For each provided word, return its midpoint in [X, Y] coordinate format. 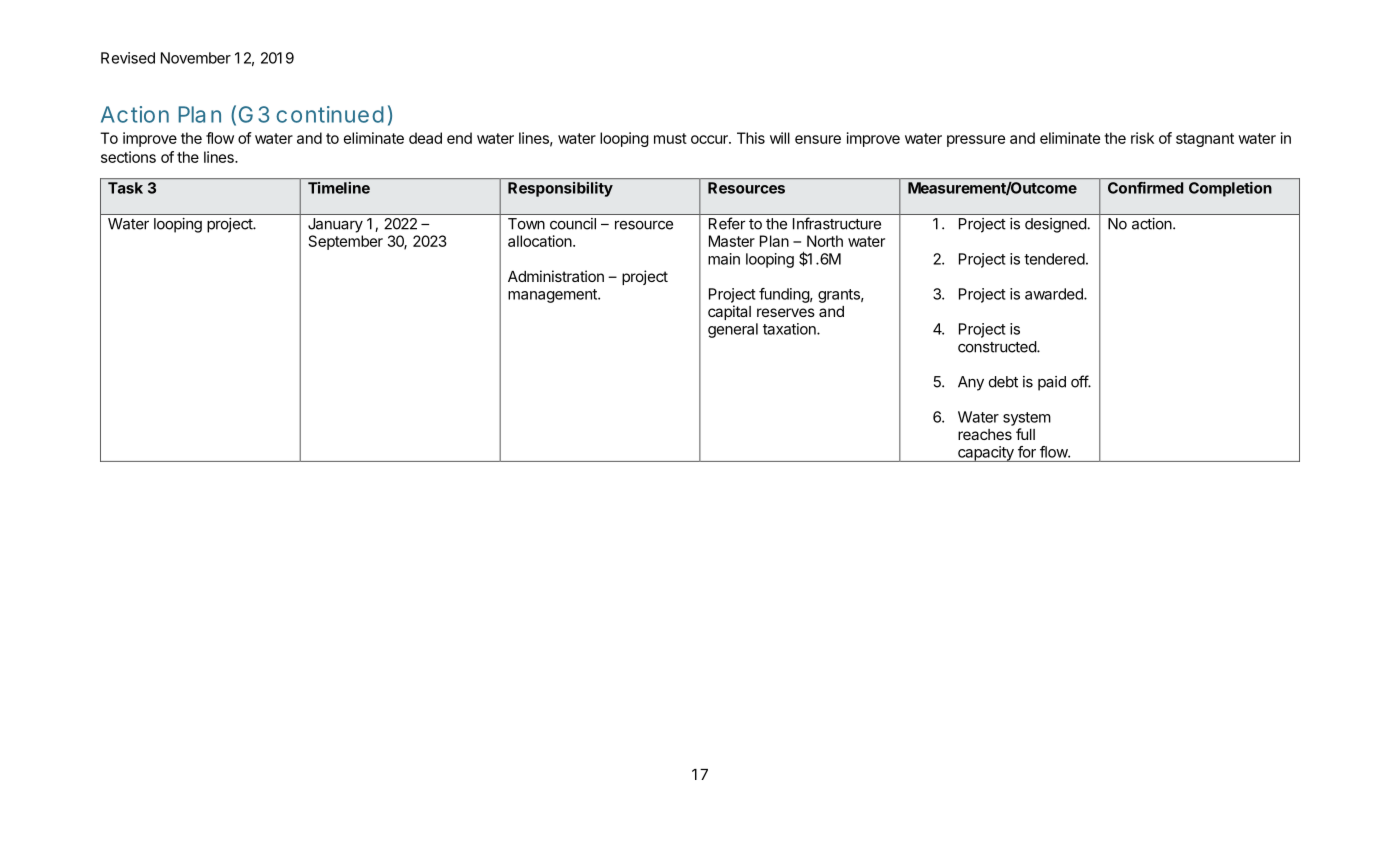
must [670, 138]
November [196, 58]
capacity [986, 454]
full [1025, 434]
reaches [985, 434]
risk [1142, 138]
